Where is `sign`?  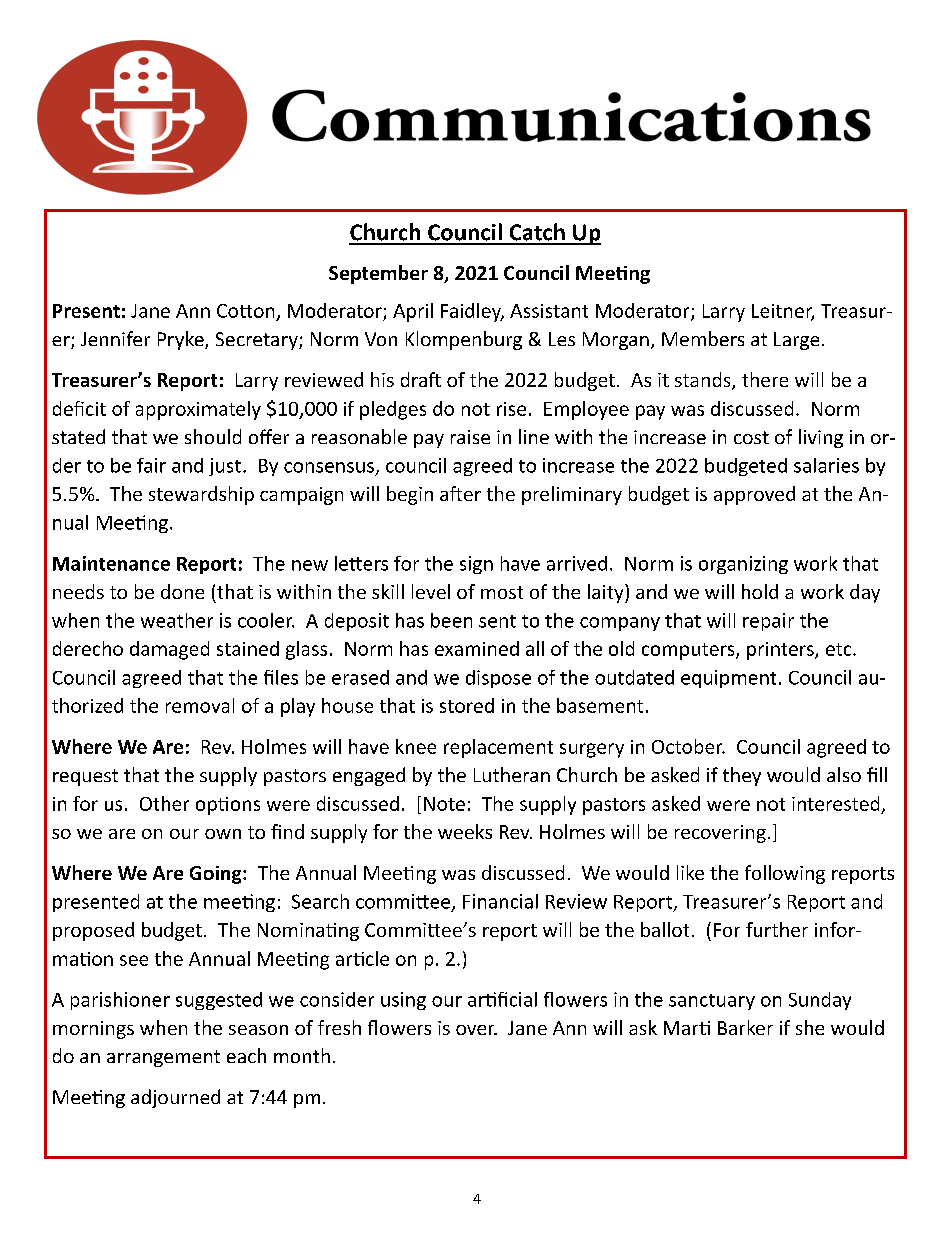 sign is located at coordinates (476, 565).
